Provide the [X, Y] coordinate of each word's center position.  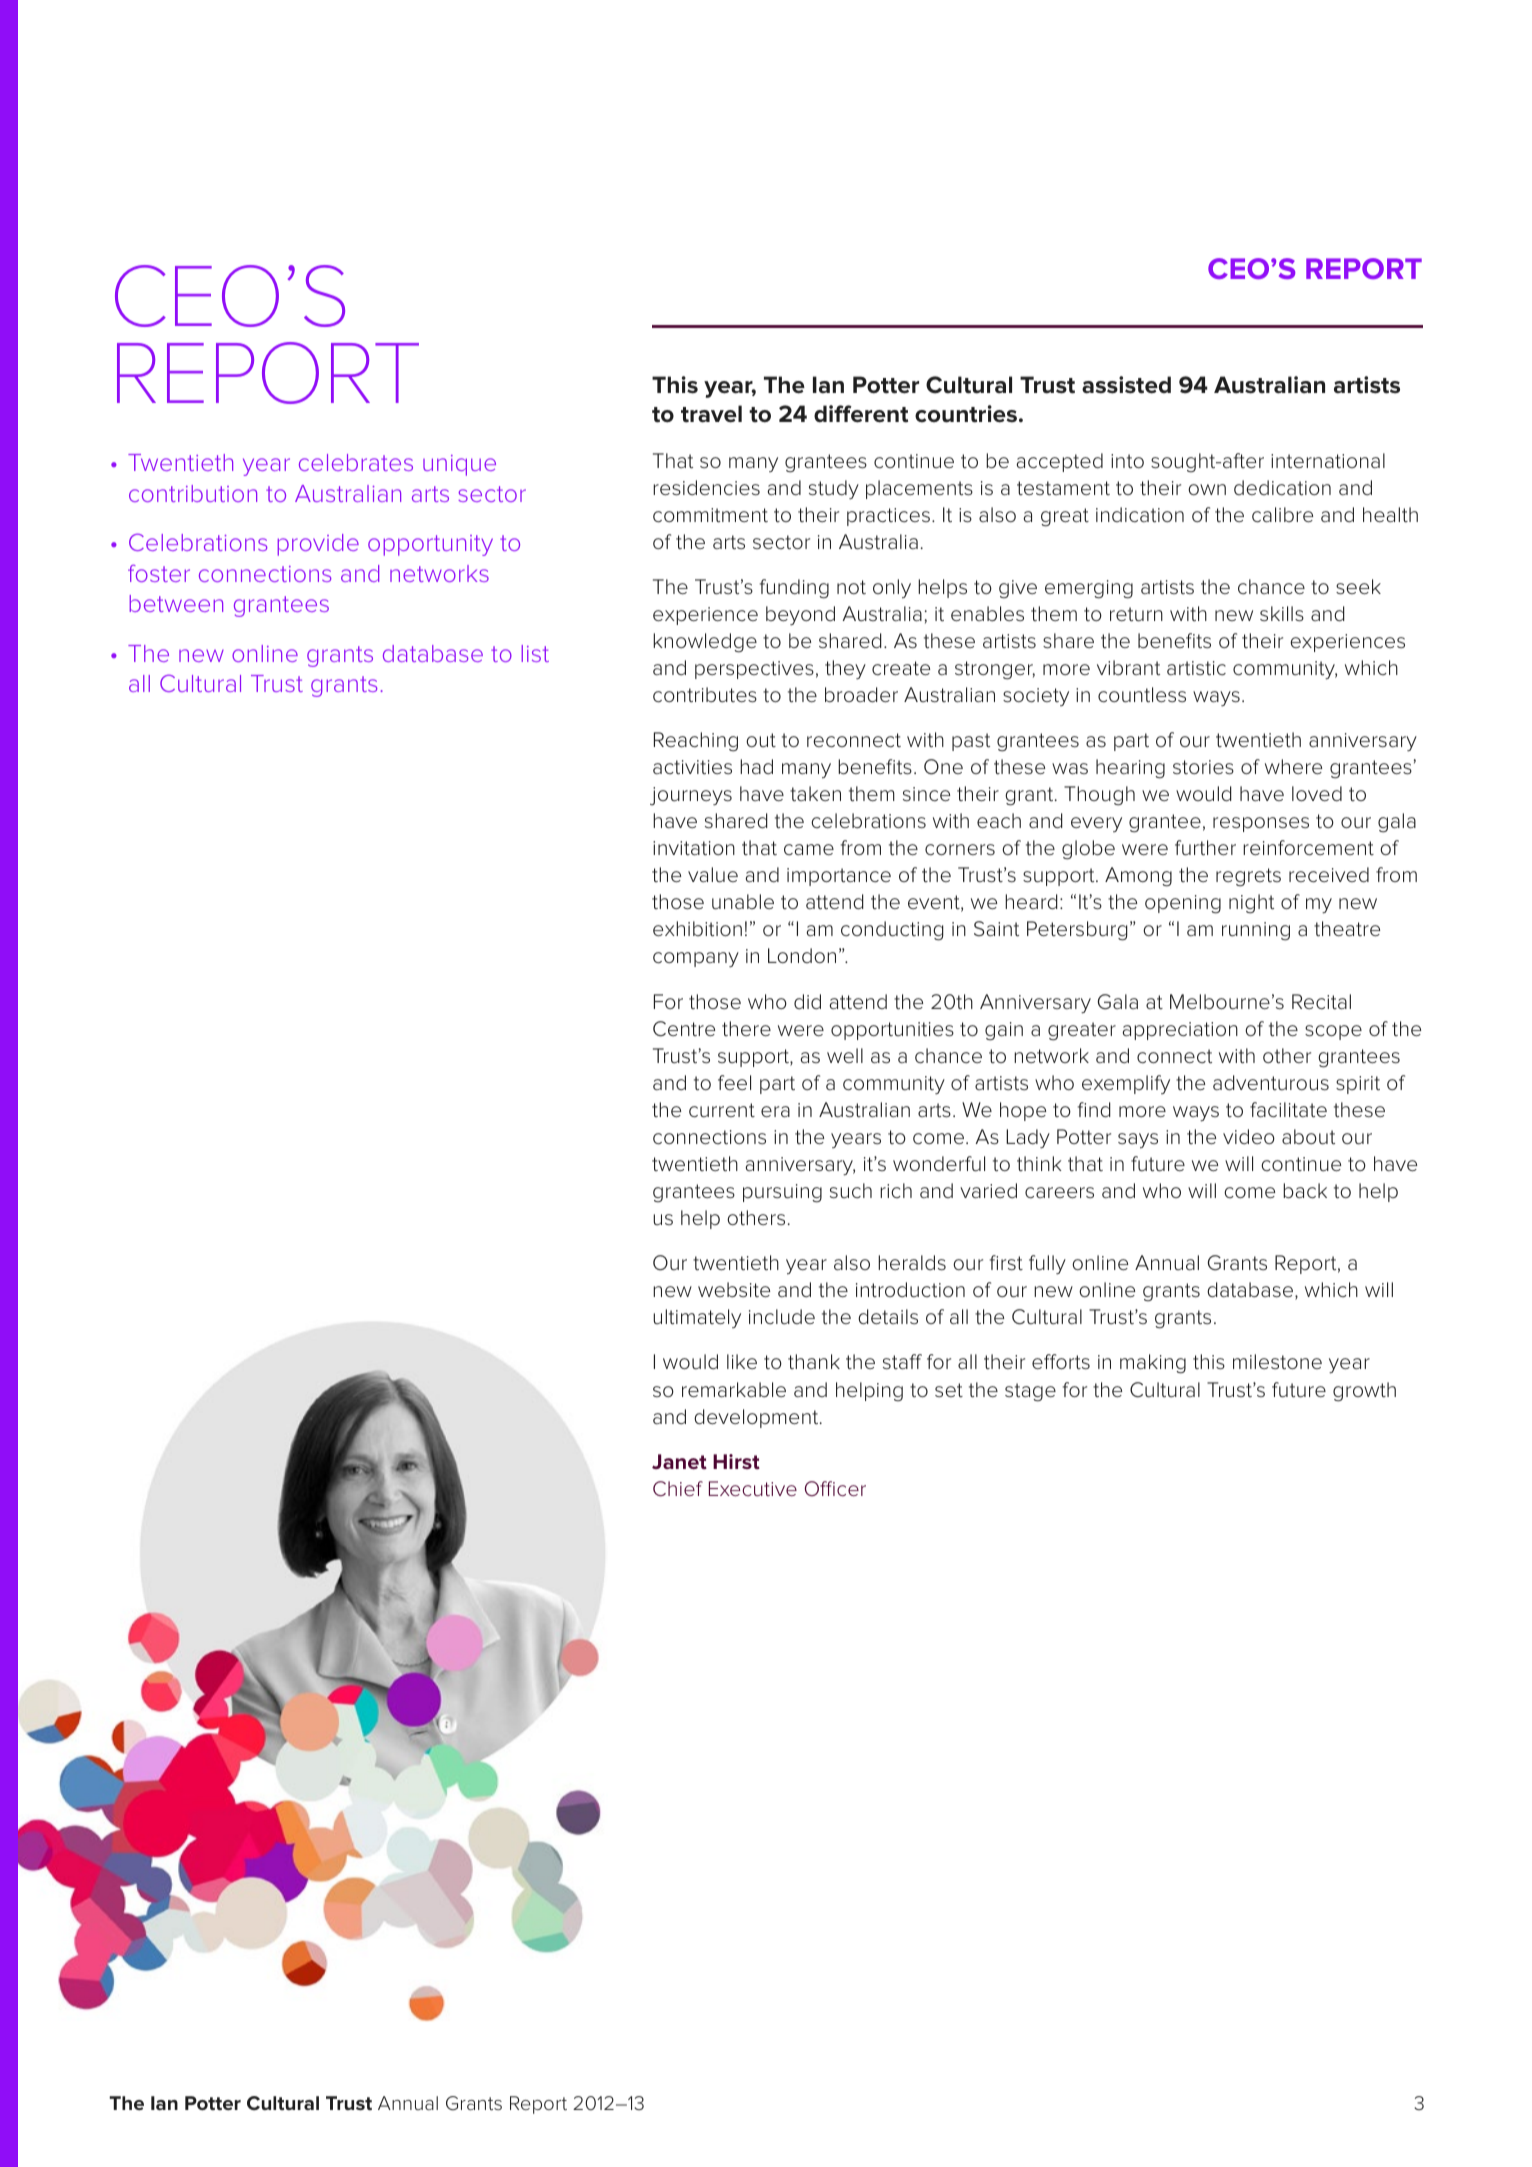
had [756, 767]
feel [734, 1082]
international [1328, 461]
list [535, 653]
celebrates [356, 462]
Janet [679, 1461]
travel [711, 414]
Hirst [736, 1461]
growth [1364, 1392]
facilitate [1288, 1110]
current [722, 1110]
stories [1203, 767]
